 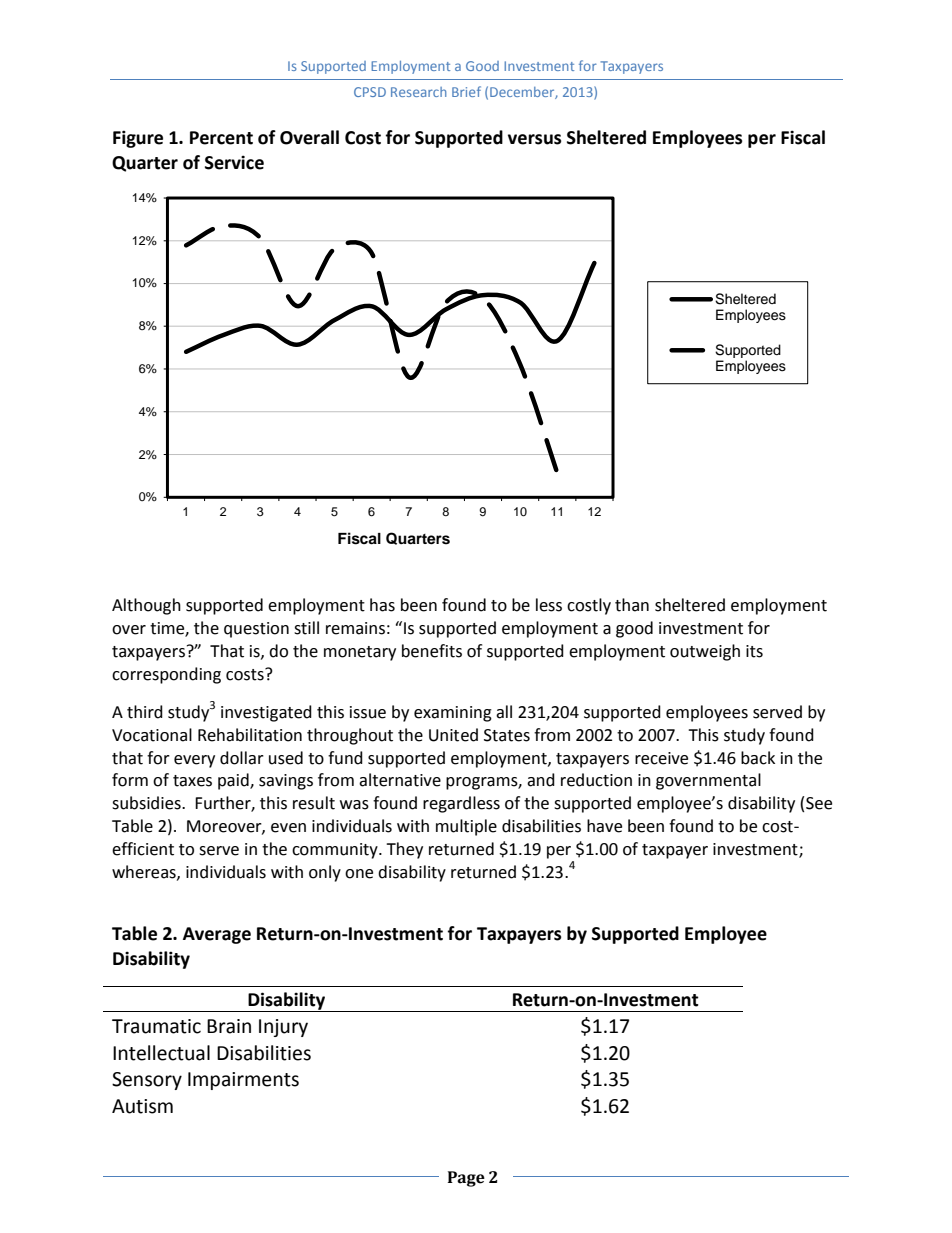 I want to click on Although, so click(x=146, y=606).
